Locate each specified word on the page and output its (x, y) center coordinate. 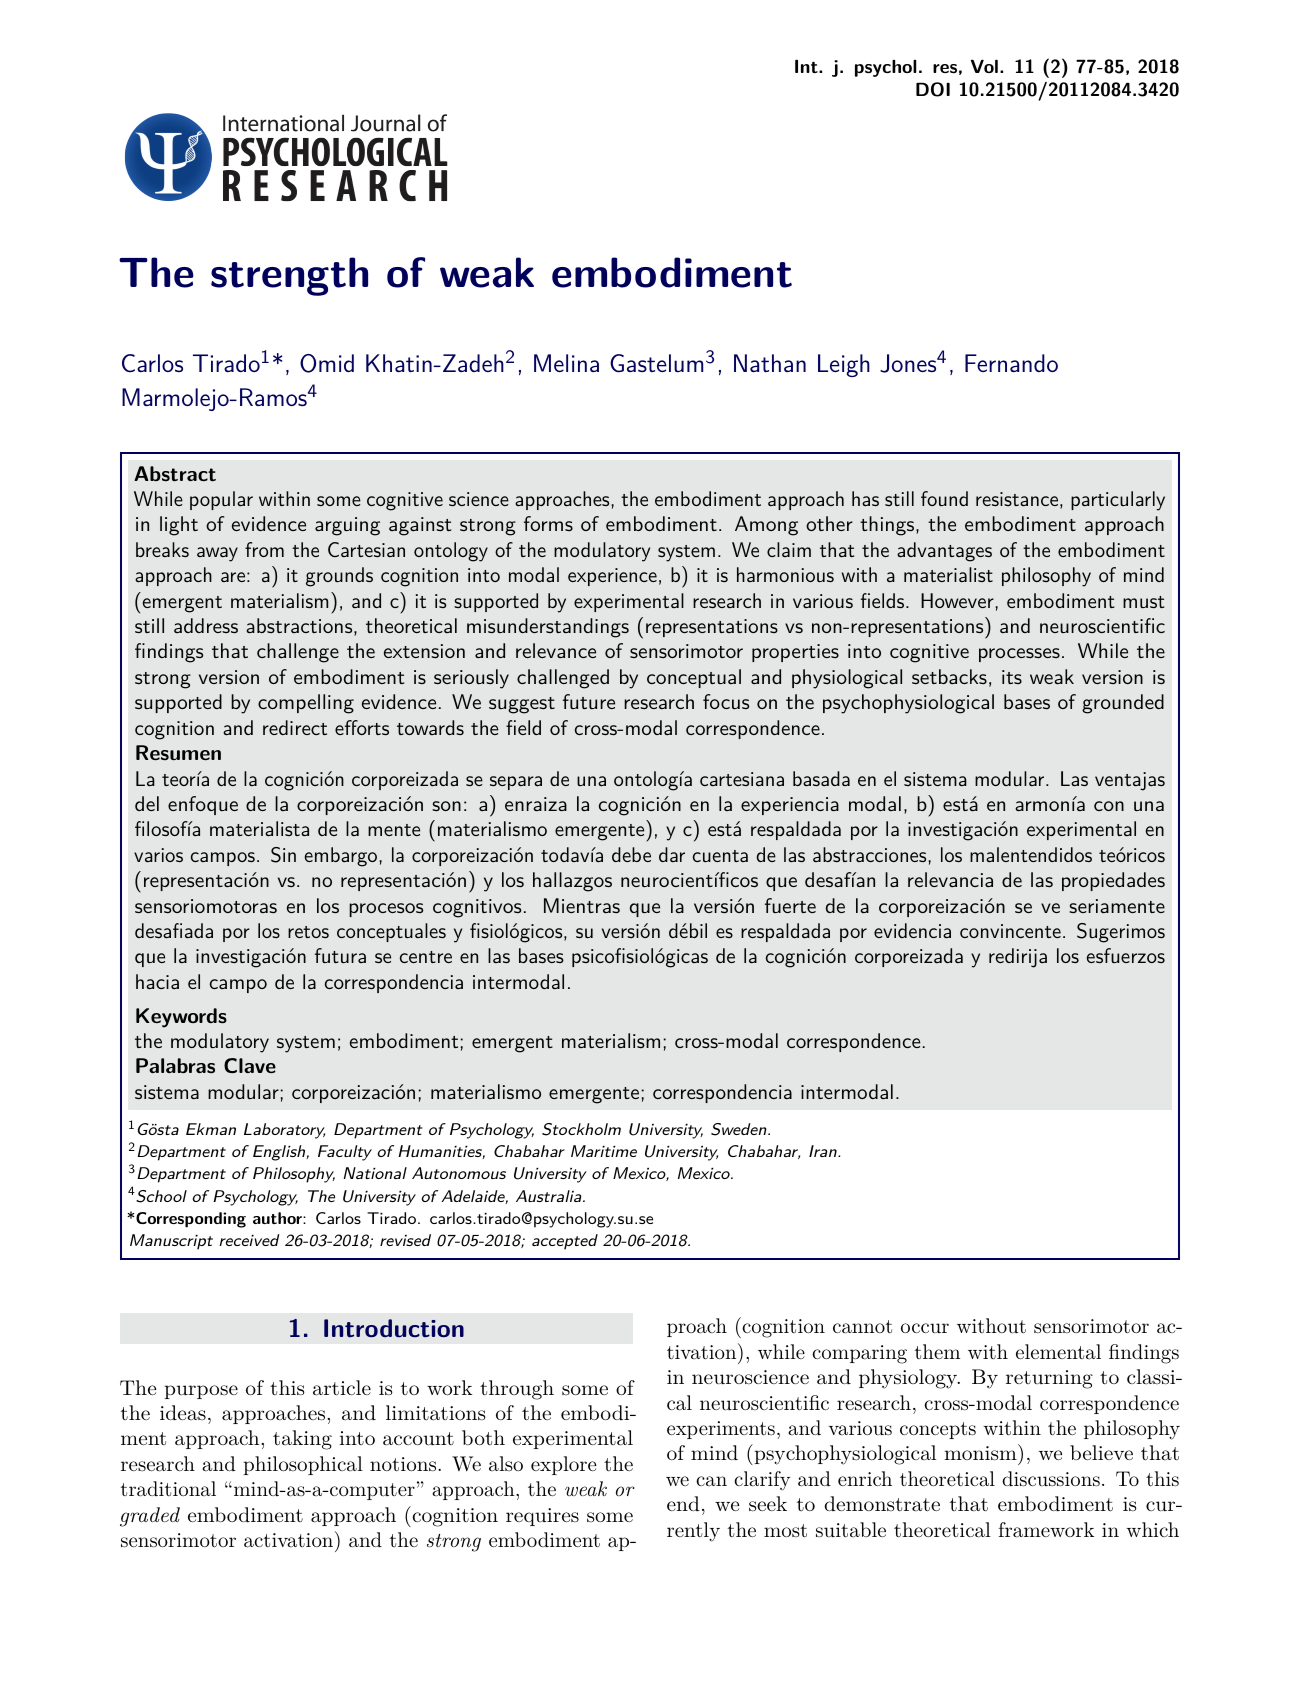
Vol (984, 66)
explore (564, 1465)
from (264, 549)
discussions (1051, 1479)
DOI (933, 89)
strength (289, 276)
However (958, 600)
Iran (824, 1151)
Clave (250, 1065)
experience (612, 577)
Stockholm (581, 1129)
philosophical (303, 1465)
